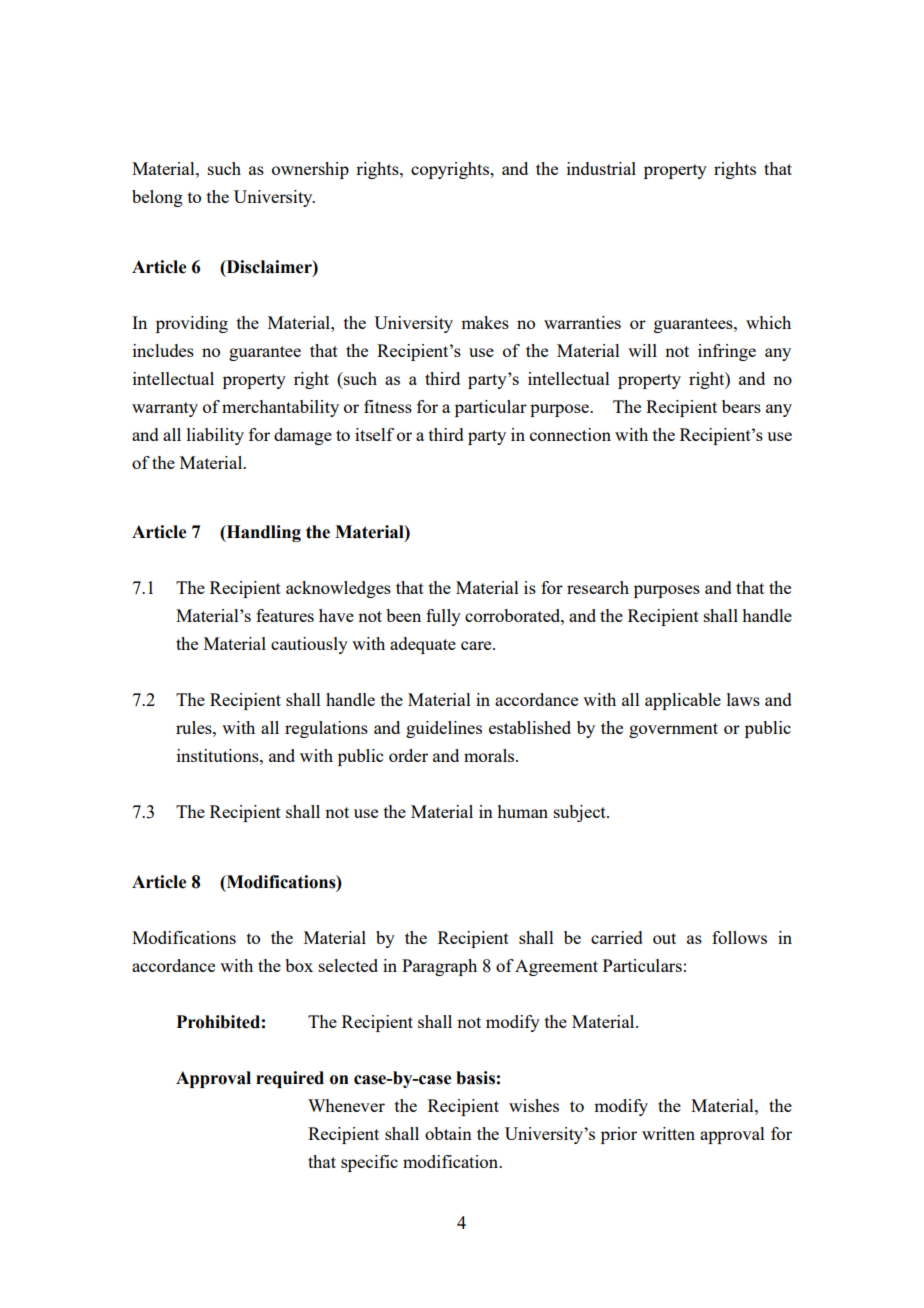 The width and height of the page is (924, 1308). What do you see at coordinates (285, 615) in the page?
I see `features` at bounding box center [285, 615].
